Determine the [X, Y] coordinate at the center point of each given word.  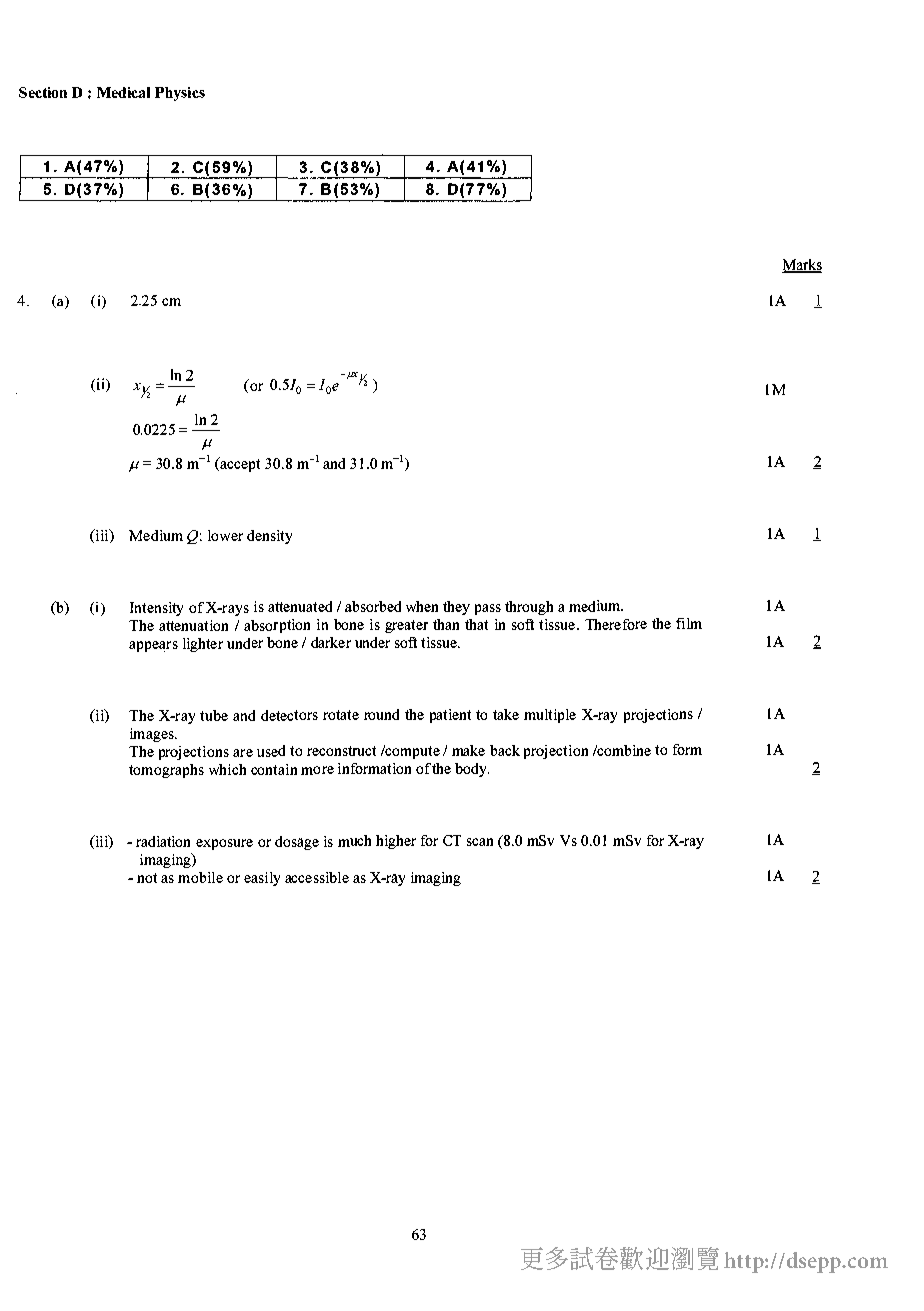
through [529, 608]
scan [480, 842]
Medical [123, 92]
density [269, 537]
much [354, 841]
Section [43, 92]
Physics [180, 94]
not [147, 878]
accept [239, 464]
